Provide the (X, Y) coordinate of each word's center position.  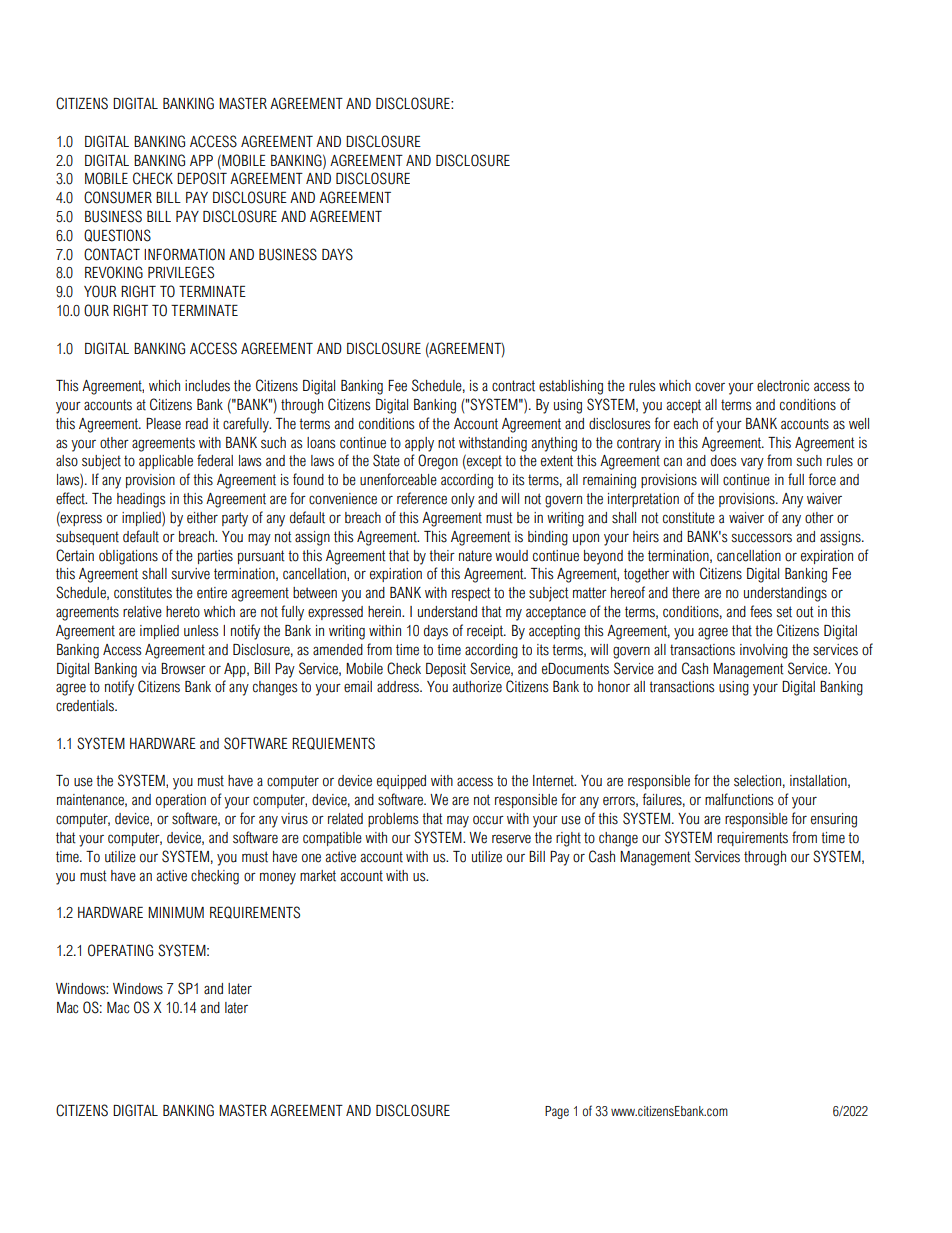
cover (710, 387)
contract (513, 386)
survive (190, 574)
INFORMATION (184, 254)
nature (475, 556)
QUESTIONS (117, 235)
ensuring (834, 820)
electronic (783, 386)
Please (163, 424)
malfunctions (739, 799)
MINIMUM (176, 913)
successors (761, 538)
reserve (511, 839)
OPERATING (120, 950)
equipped (401, 782)
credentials (86, 706)
